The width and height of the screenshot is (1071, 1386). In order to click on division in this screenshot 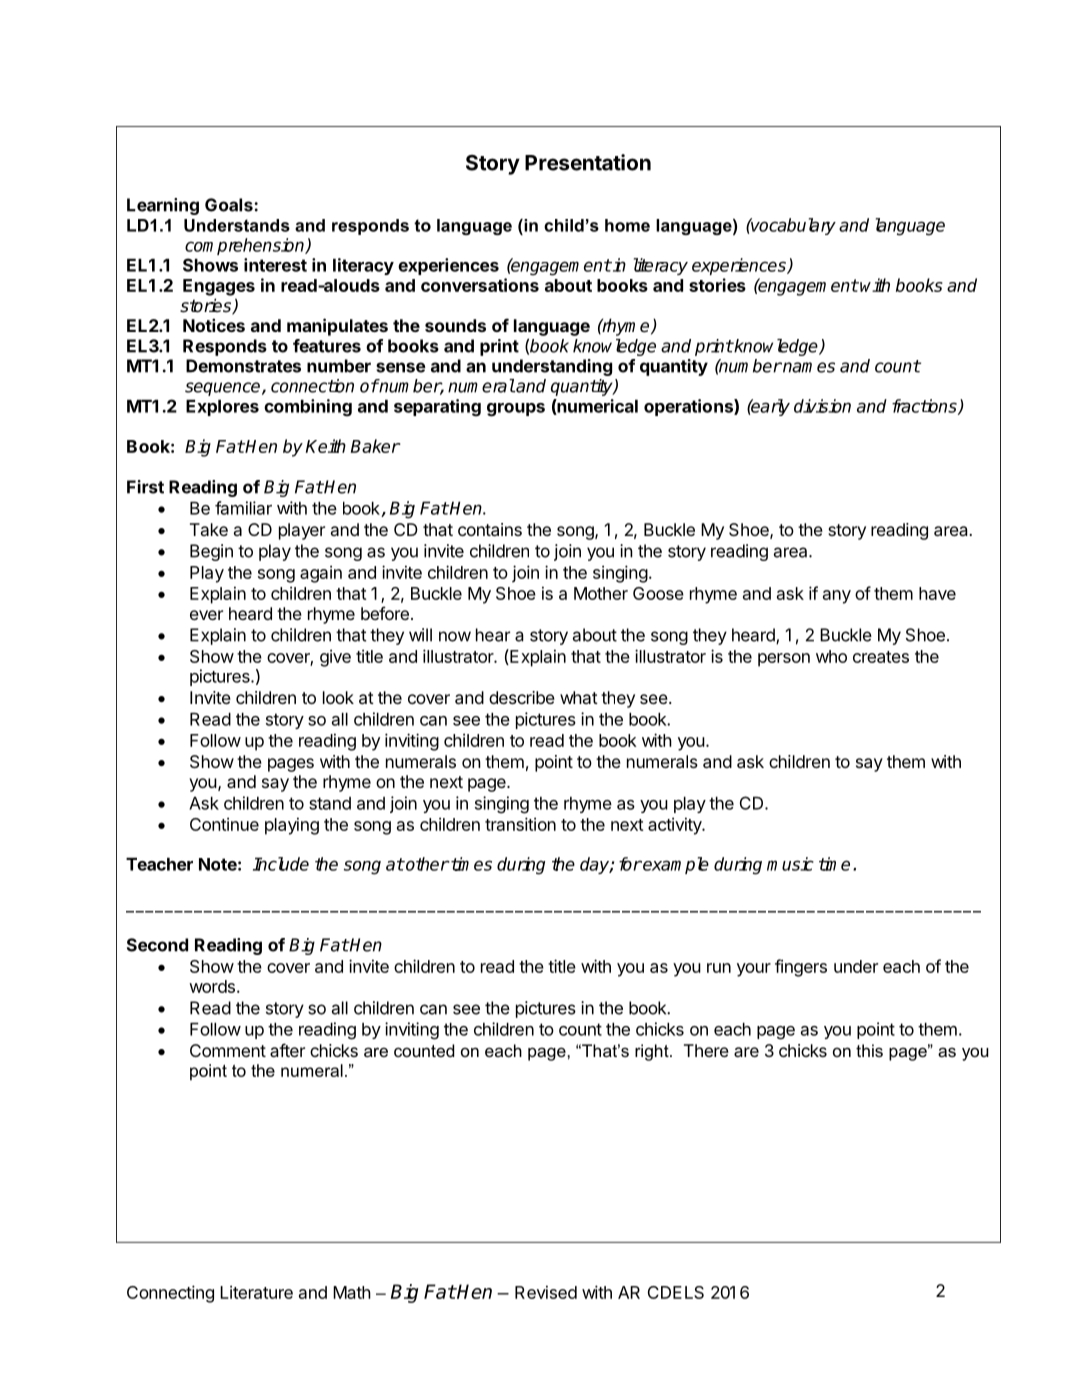, I will do `click(822, 406)`.
